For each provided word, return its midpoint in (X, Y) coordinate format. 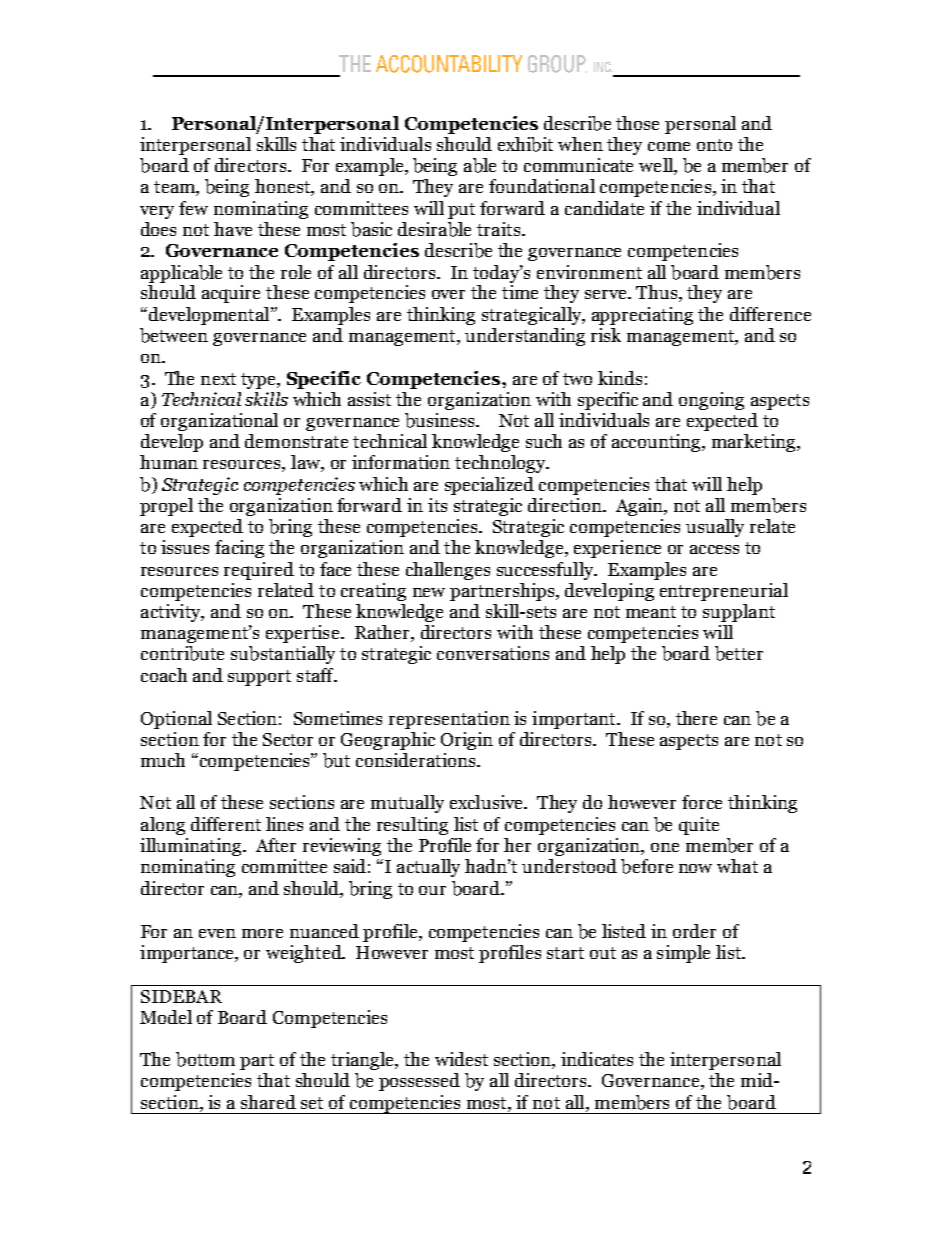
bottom (205, 1059)
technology (501, 464)
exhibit (525, 144)
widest (461, 1059)
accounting (657, 443)
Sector (288, 739)
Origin (467, 741)
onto (714, 145)
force (702, 802)
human (169, 462)
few (193, 208)
